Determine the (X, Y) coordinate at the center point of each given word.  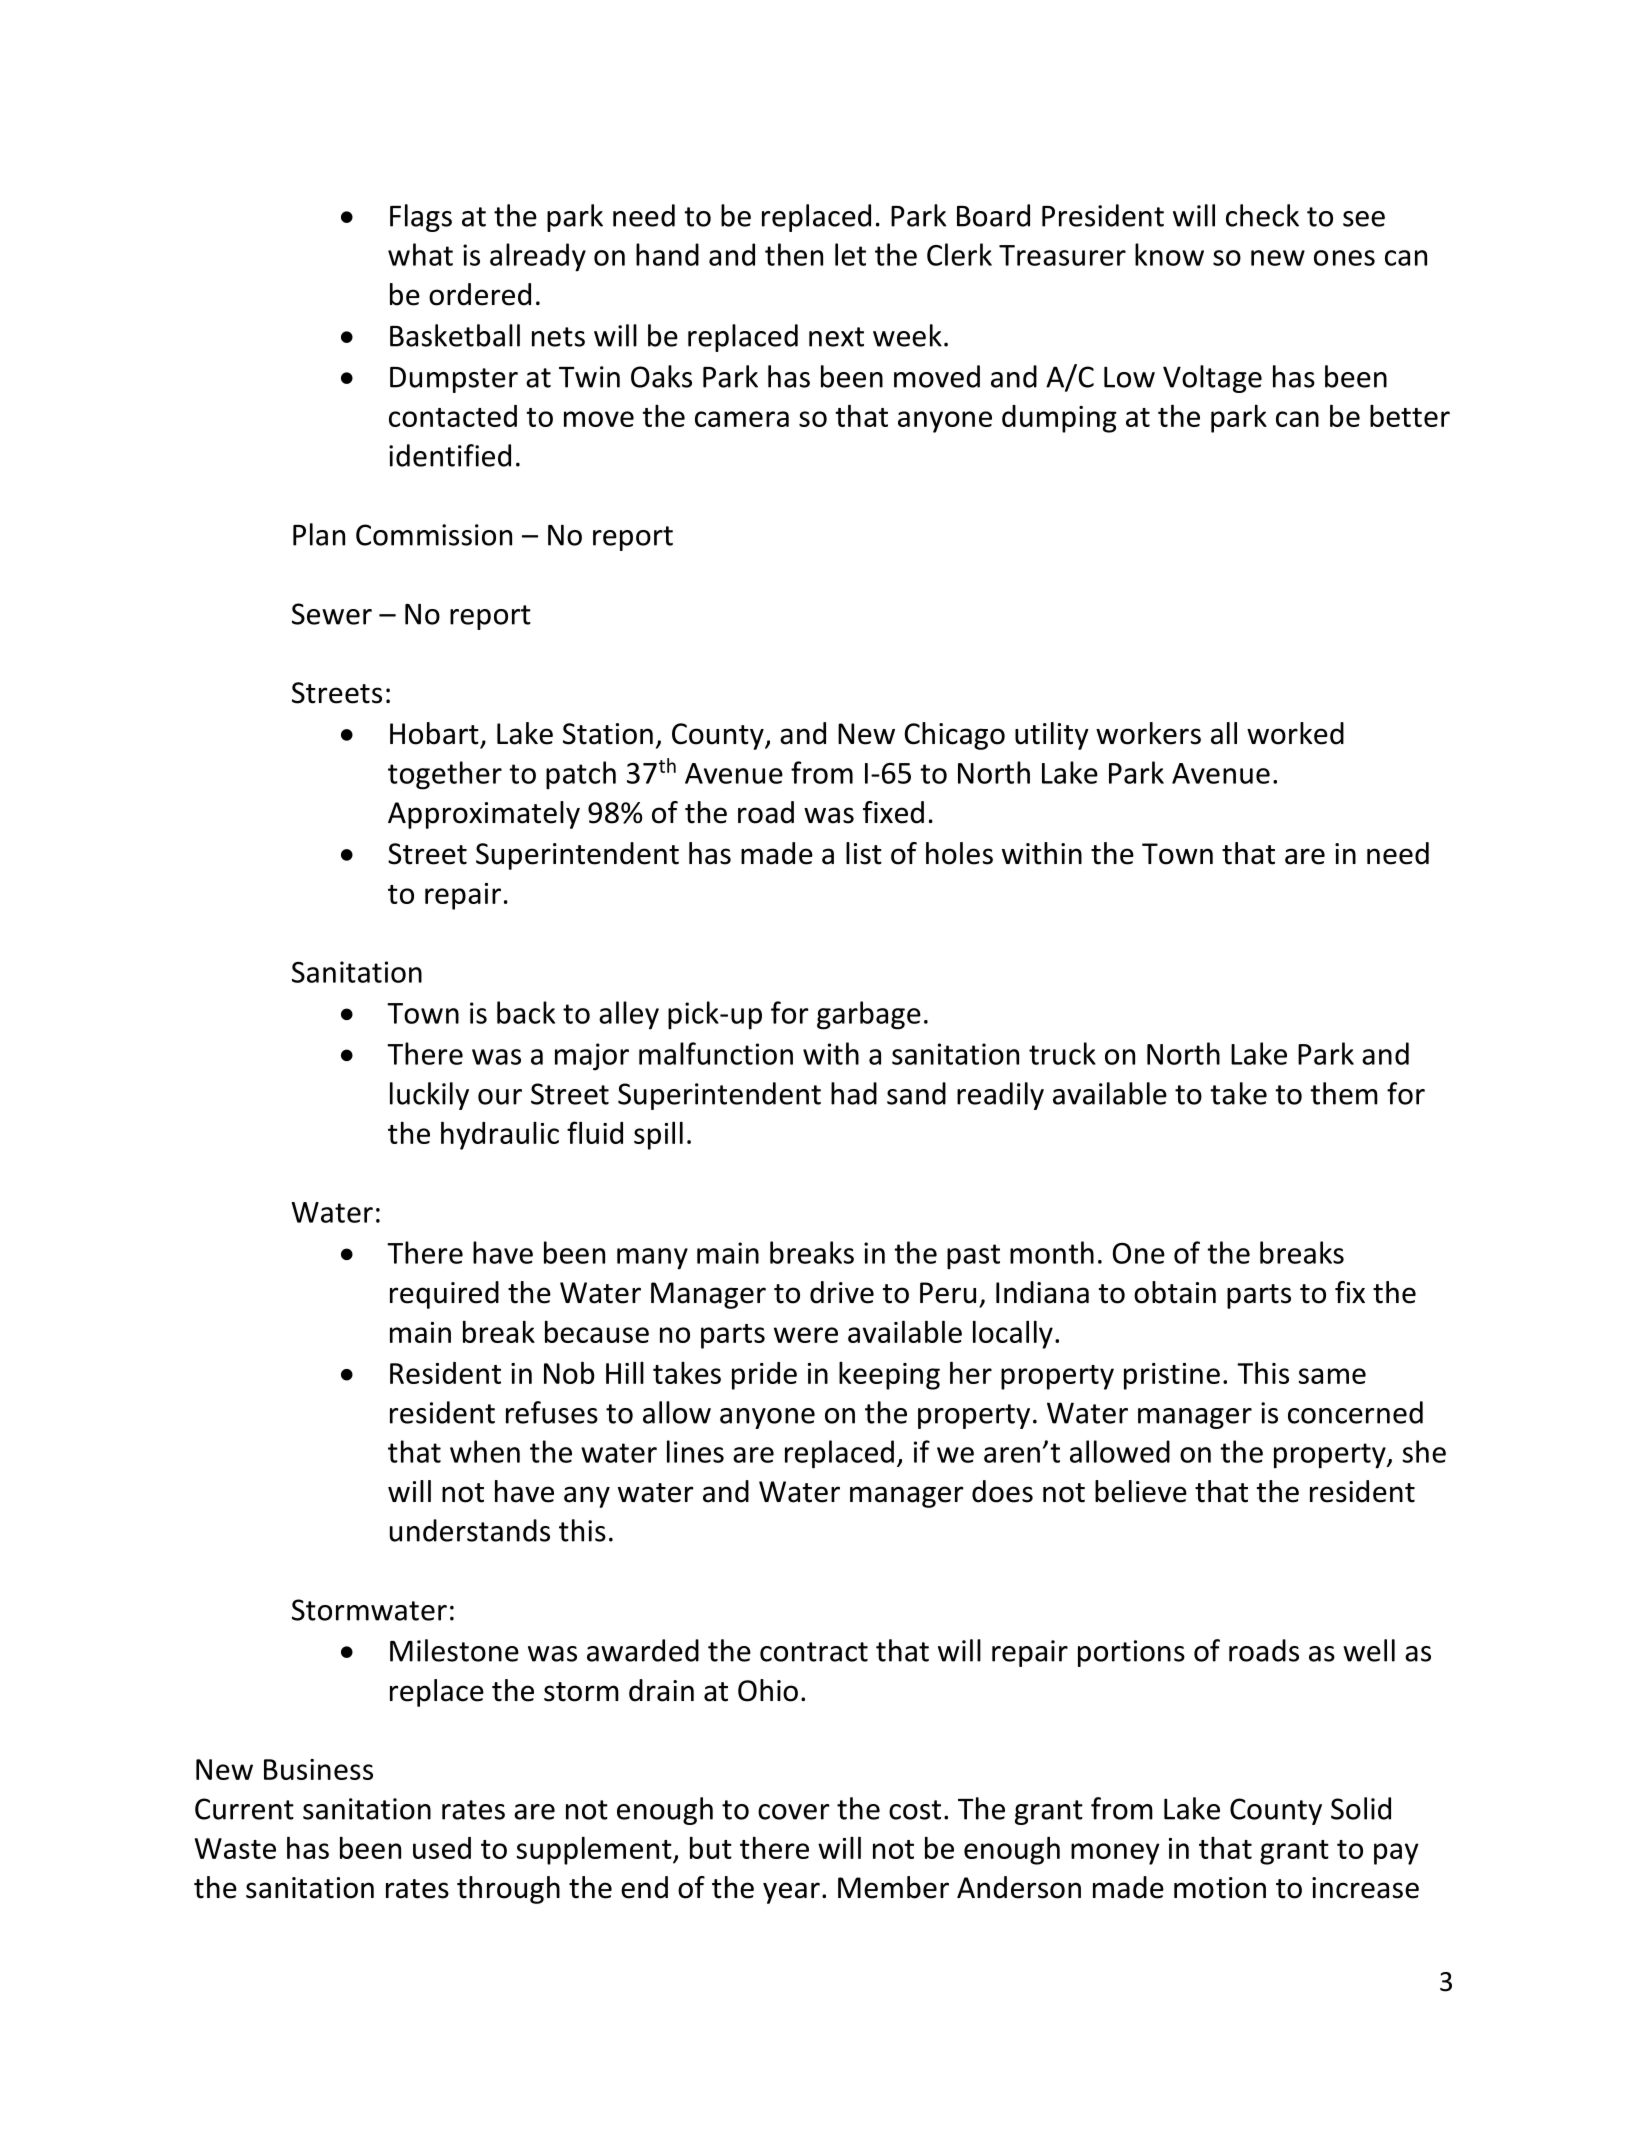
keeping (889, 1376)
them (1344, 1093)
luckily (429, 1096)
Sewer (332, 614)
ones (1344, 258)
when (485, 1451)
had (854, 1093)
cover (794, 1812)
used (442, 1848)
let (850, 254)
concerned (1355, 1412)
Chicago (955, 736)
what (420, 254)
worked (1295, 733)
